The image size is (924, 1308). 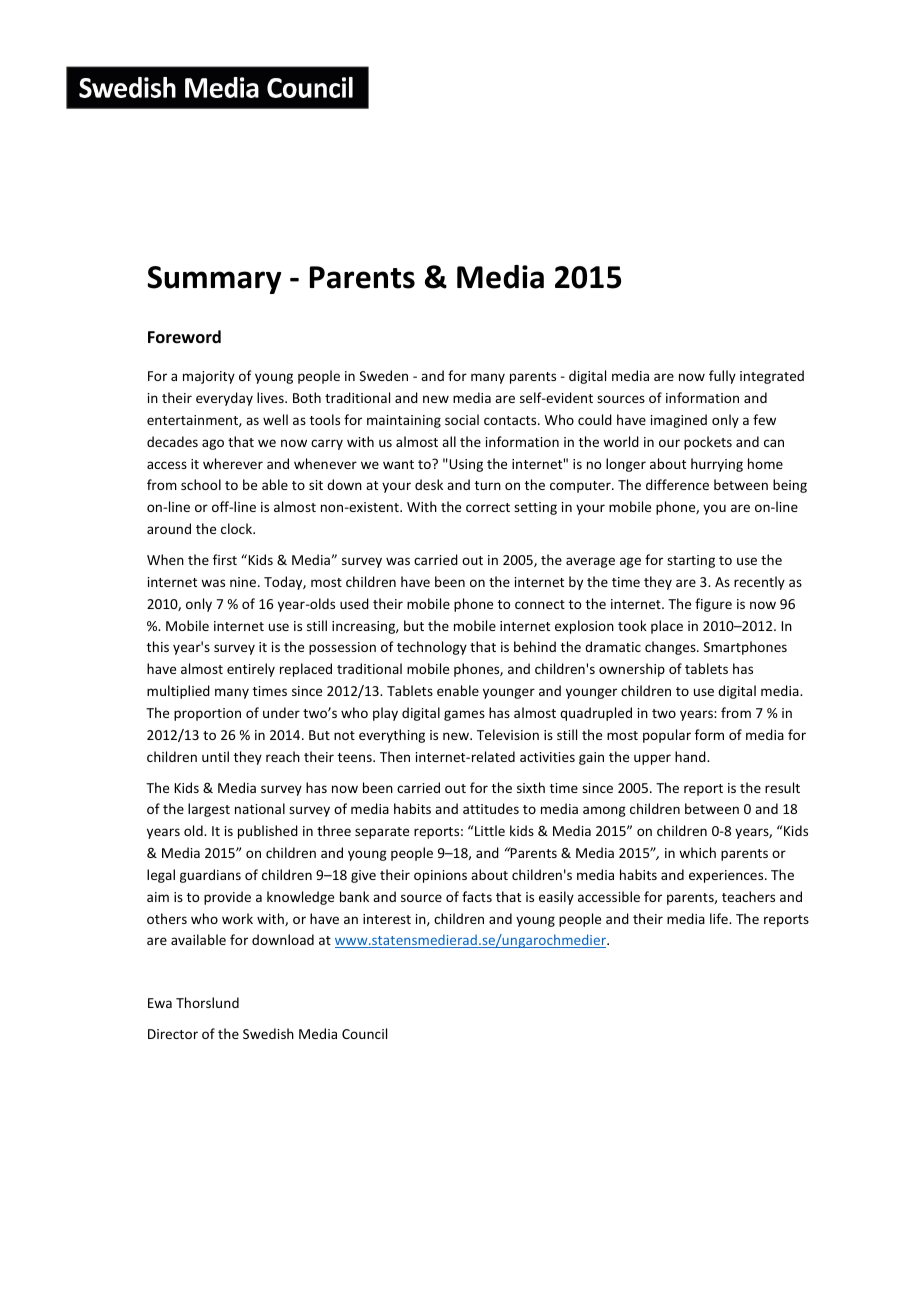 What do you see at coordinates (384, 375) in the screenshot?
I see `Sweden` at bounding box center [384, 375].
